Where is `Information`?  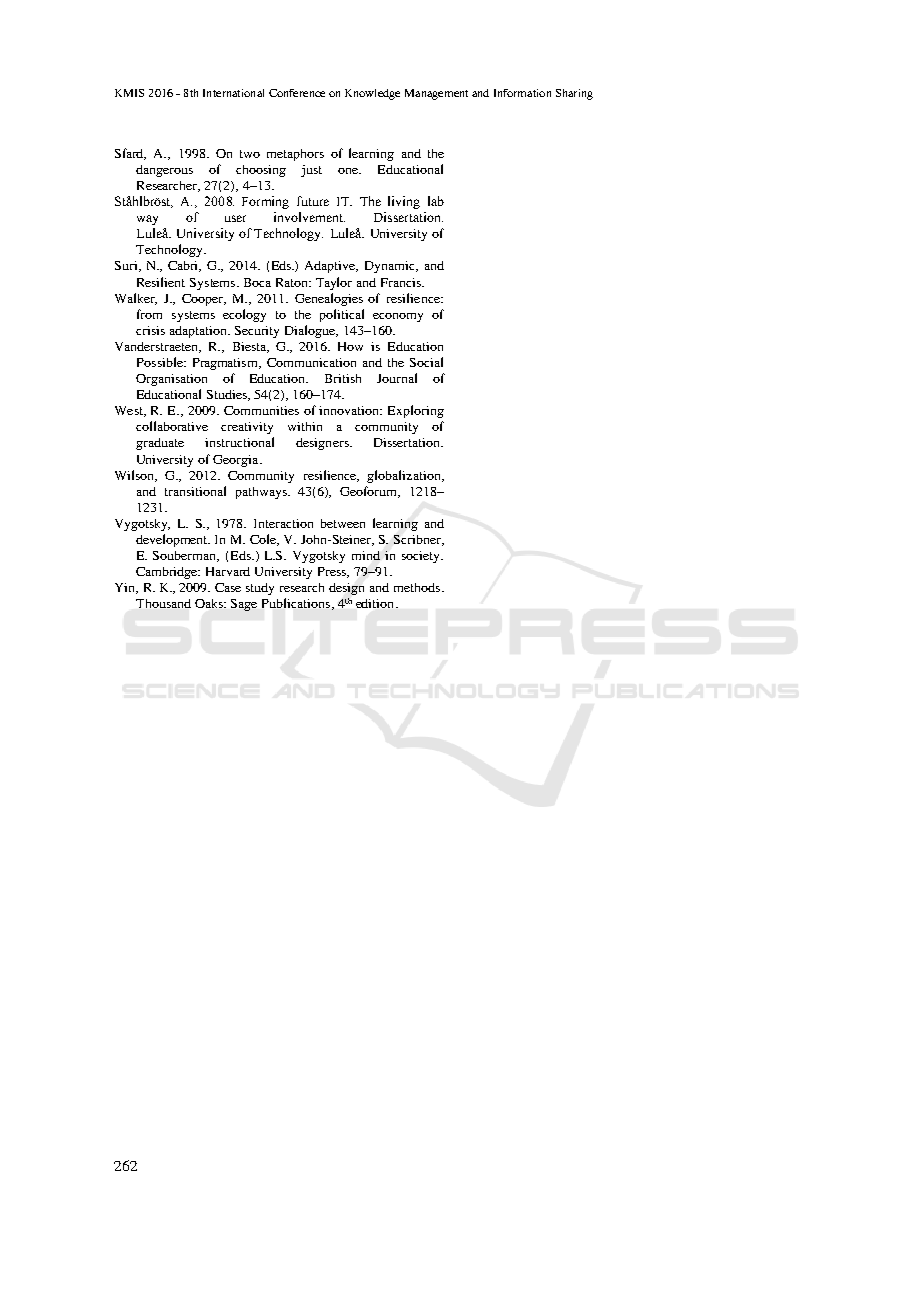
Information is located at coordinates (522, 93).
